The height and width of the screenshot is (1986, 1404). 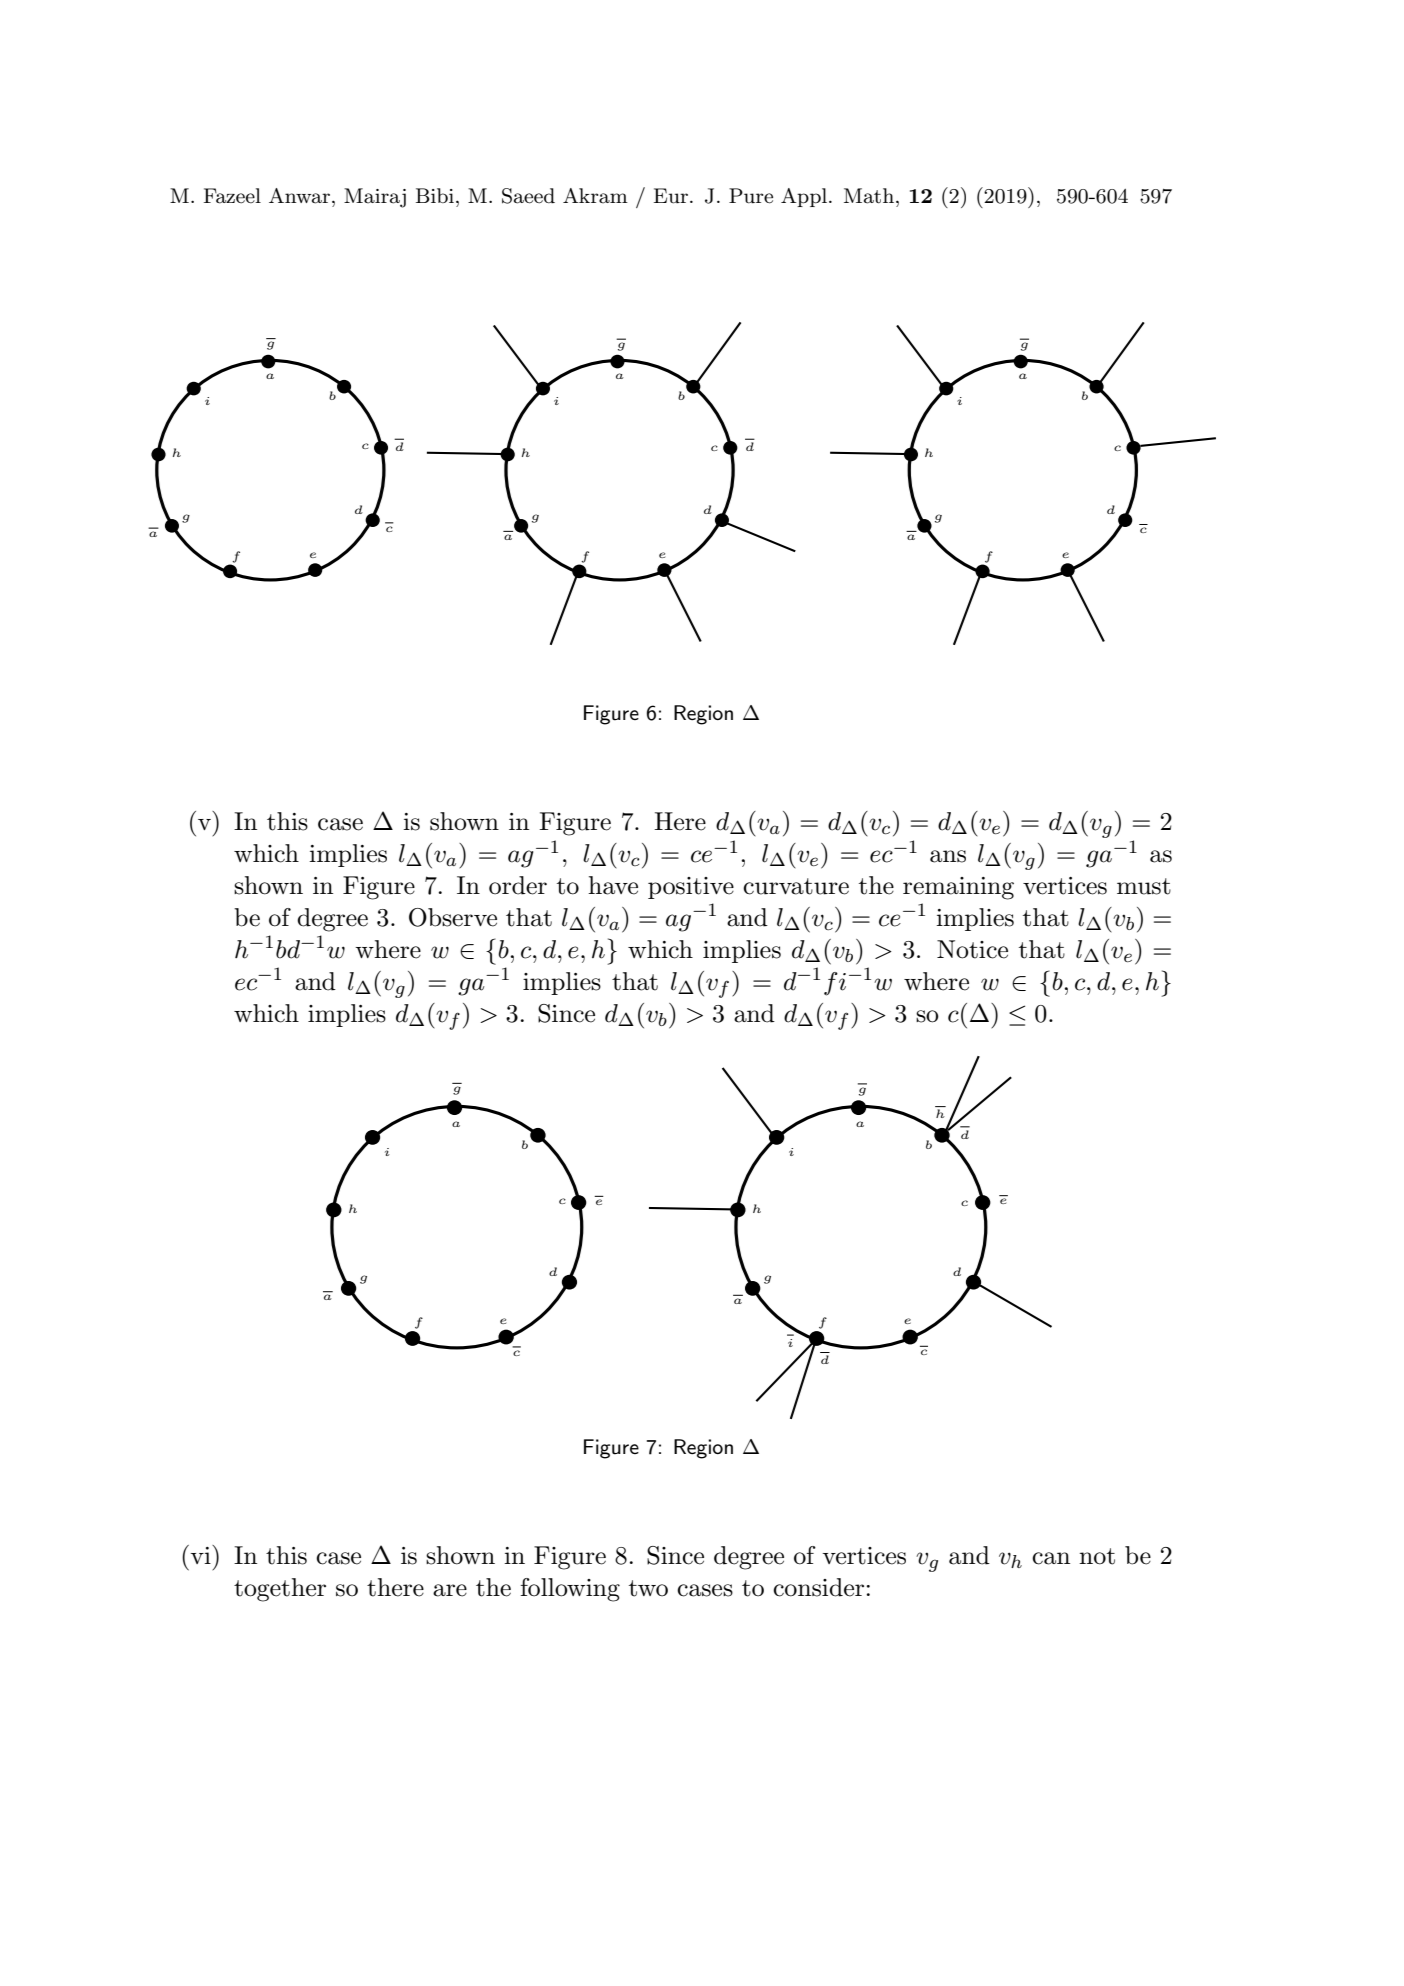 I want to click on Pure, so click(x=751, y=196).
